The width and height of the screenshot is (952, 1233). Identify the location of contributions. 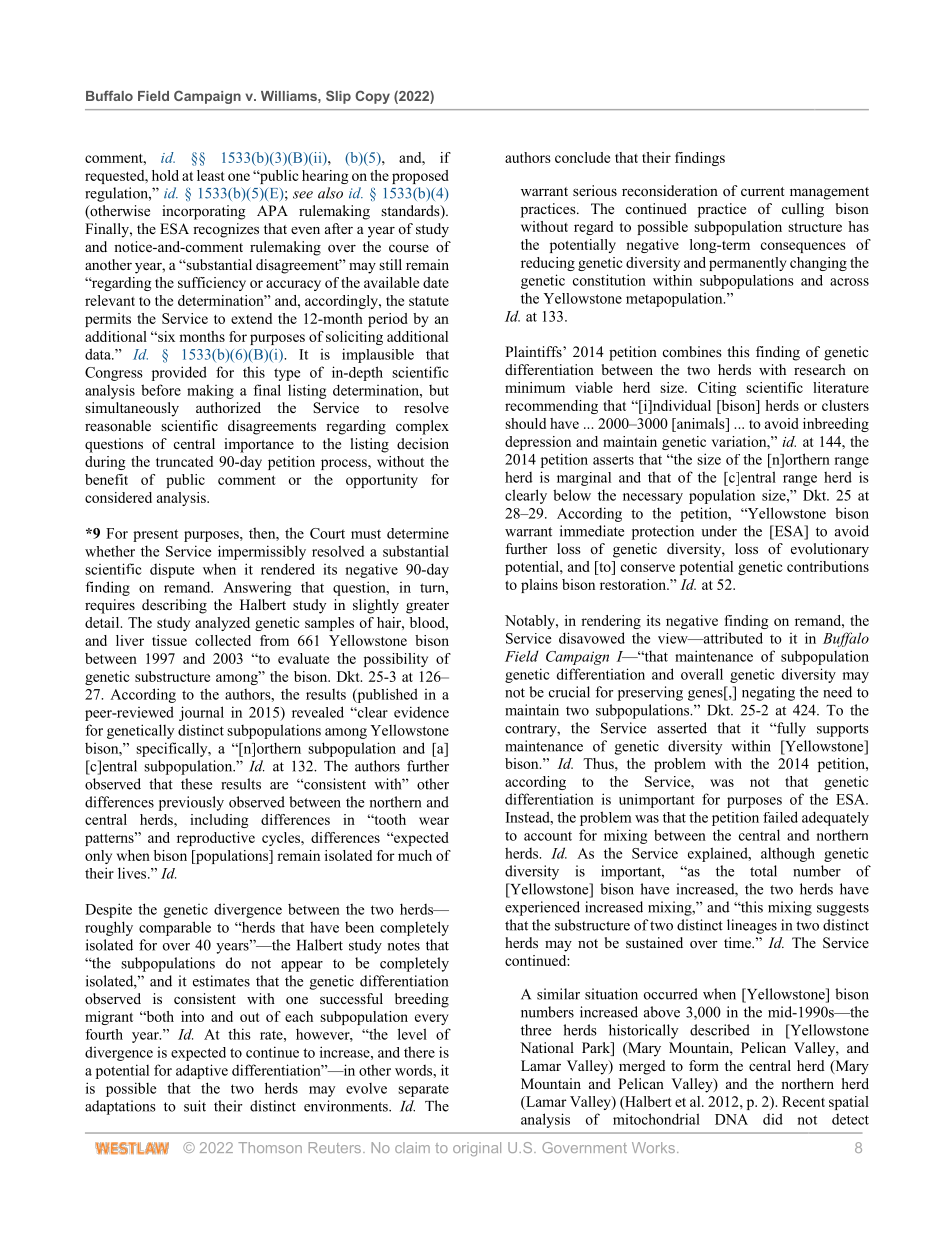
(828, 566).
